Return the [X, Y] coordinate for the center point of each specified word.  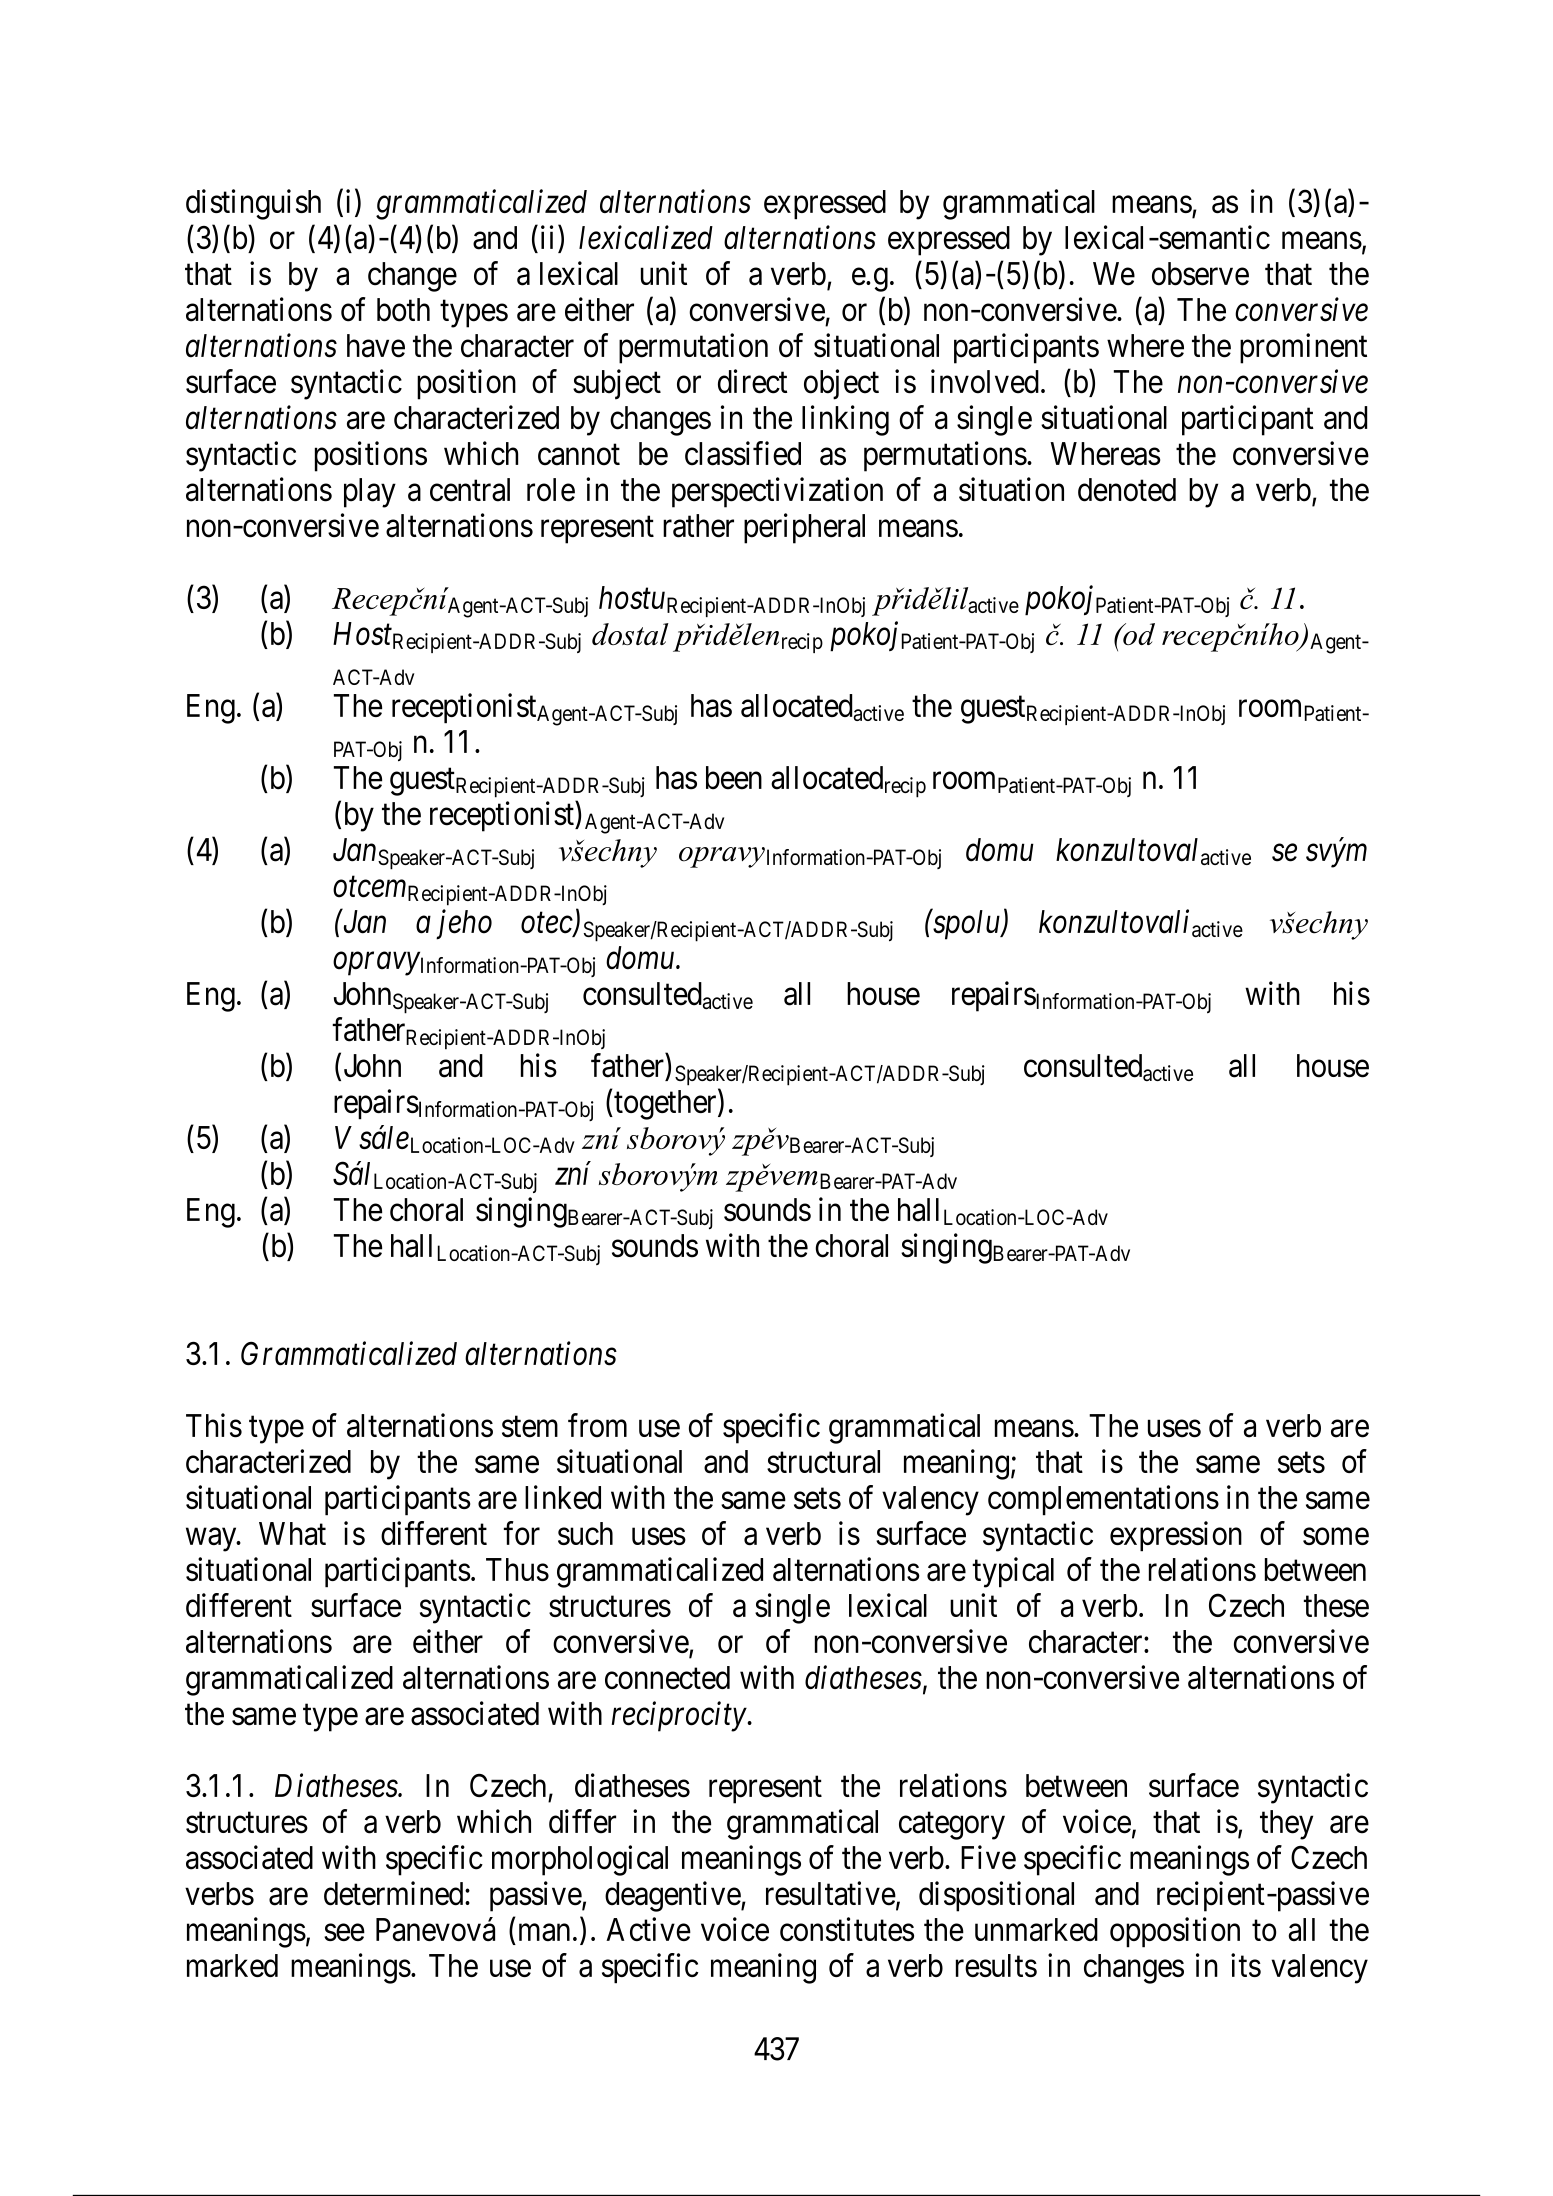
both [403, 310]
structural [823, 1461]
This [214, 1425]
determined [395, 1893]
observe [1200, 274]
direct [752, 381]
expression [1176, 1536]
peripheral [804, 528]
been [734, 778]
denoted [1127, 490]
